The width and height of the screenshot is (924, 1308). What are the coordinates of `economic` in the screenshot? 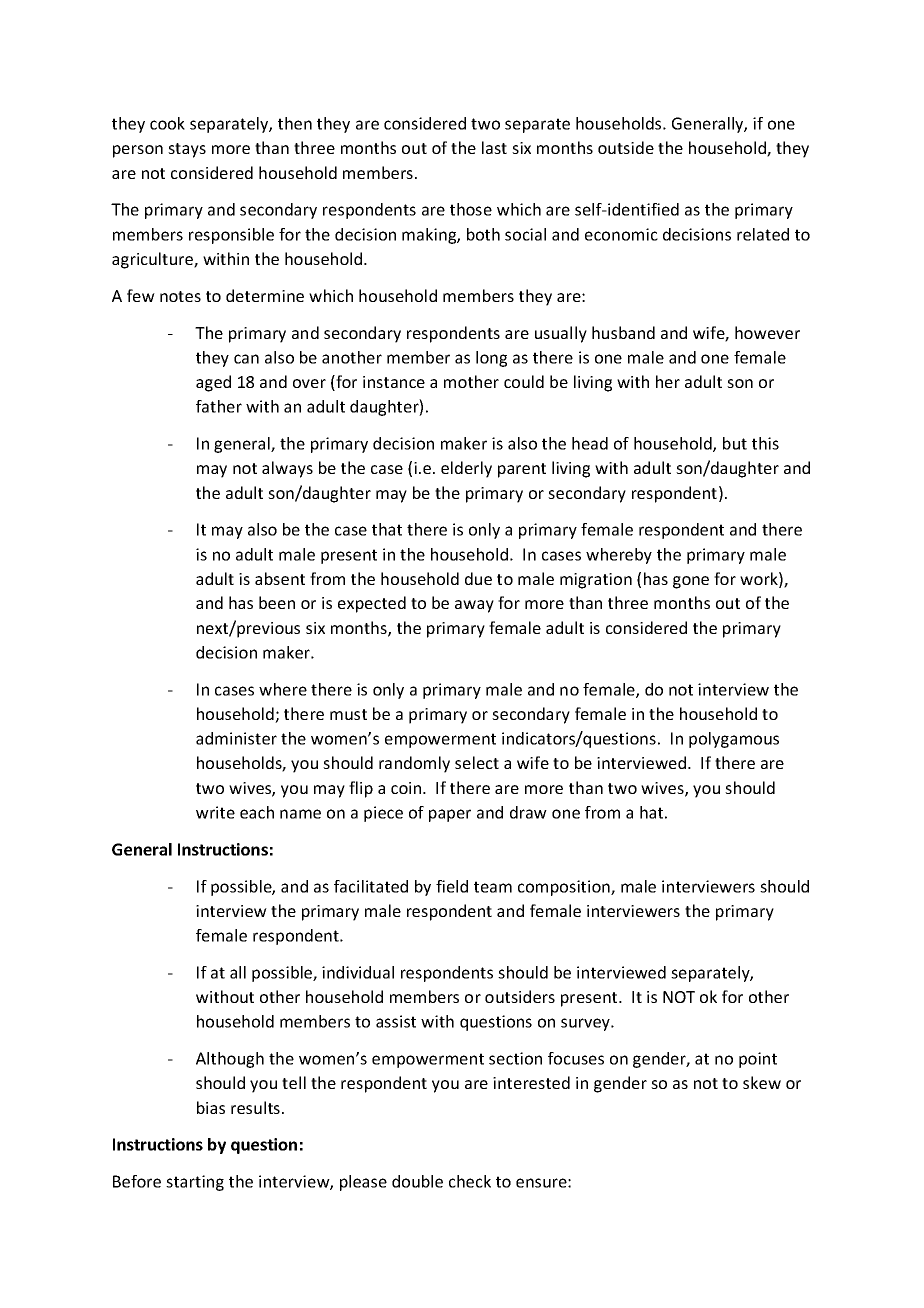 It's located at (621, 234).
